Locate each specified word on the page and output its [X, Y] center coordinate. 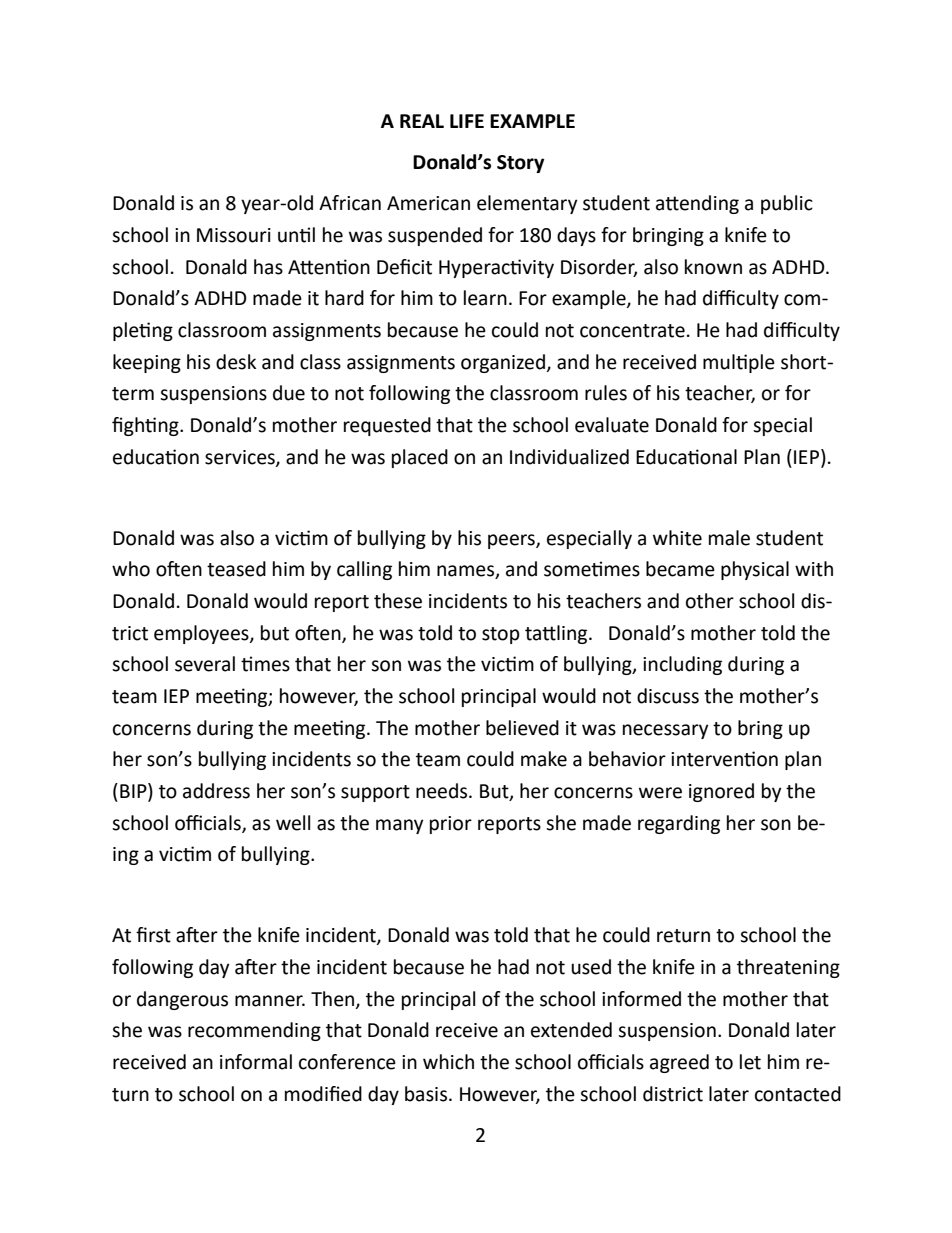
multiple [739, 363]
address [216, 791]
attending [697, 204]
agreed [679, 1063]
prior [451, 825]
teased [236, 569]
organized [503, 363]
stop [501, 635]
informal [256, 1062]
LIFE [467, 121]
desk [236, 362]
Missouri [234, 235]
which [448, 1062]
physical [755, 570]
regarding [679, 824]
